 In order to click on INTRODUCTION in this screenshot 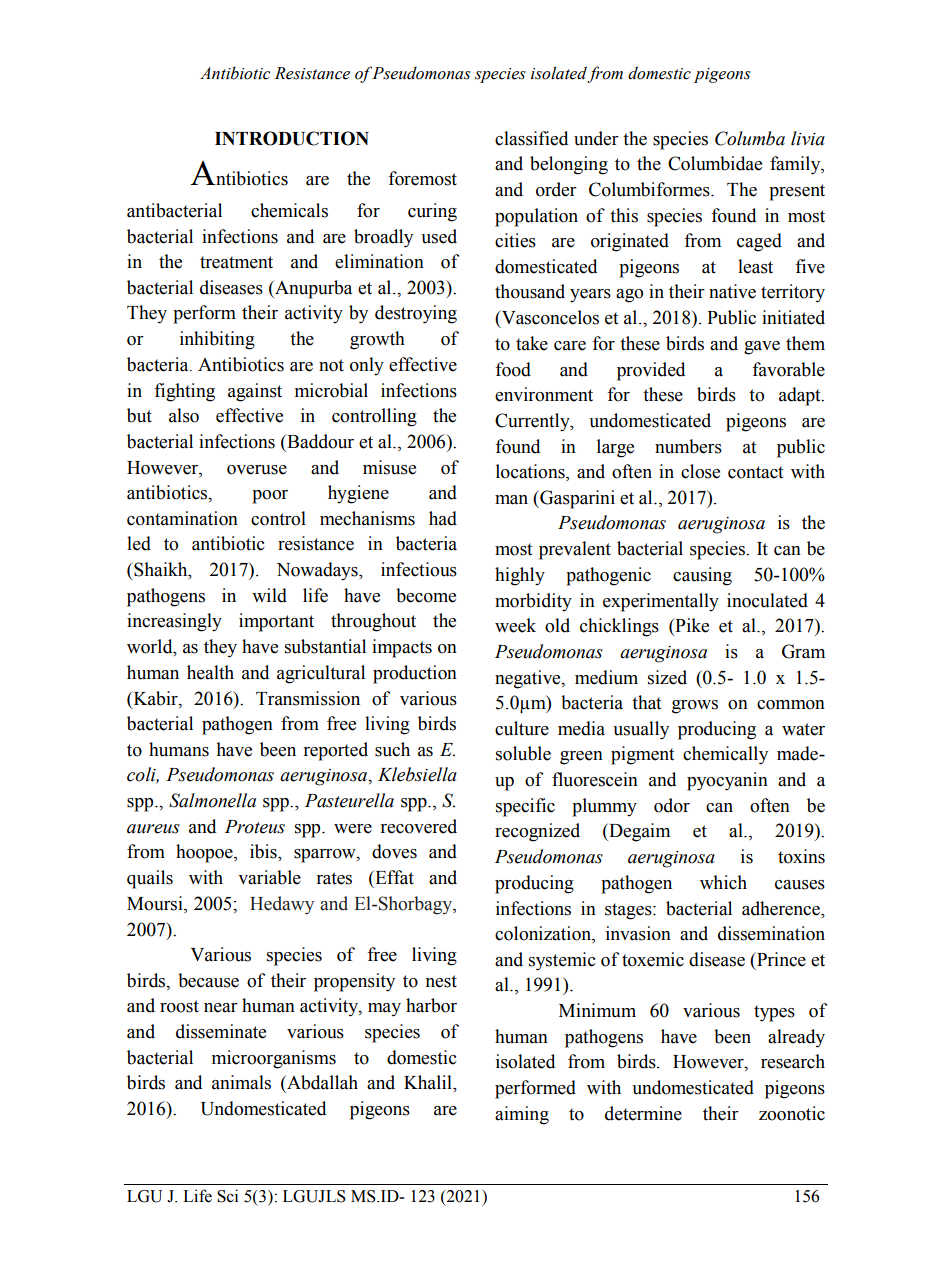, I will do `click(292, 138)`.
